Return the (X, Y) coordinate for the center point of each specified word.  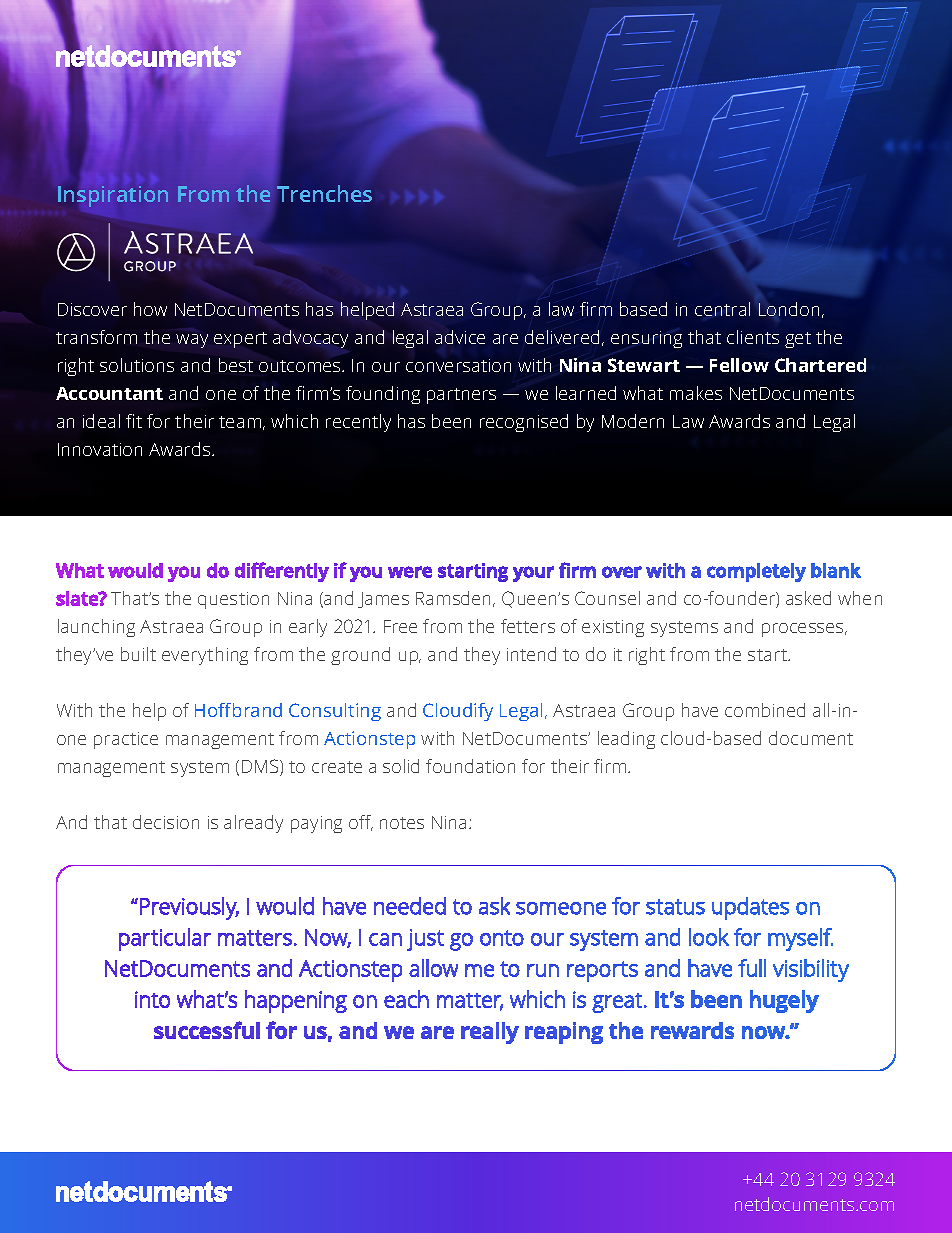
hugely (784, 1001)
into (152, 999)
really (490, 1033)
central (722, 309)
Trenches (324, 193)
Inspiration (113, 196)
